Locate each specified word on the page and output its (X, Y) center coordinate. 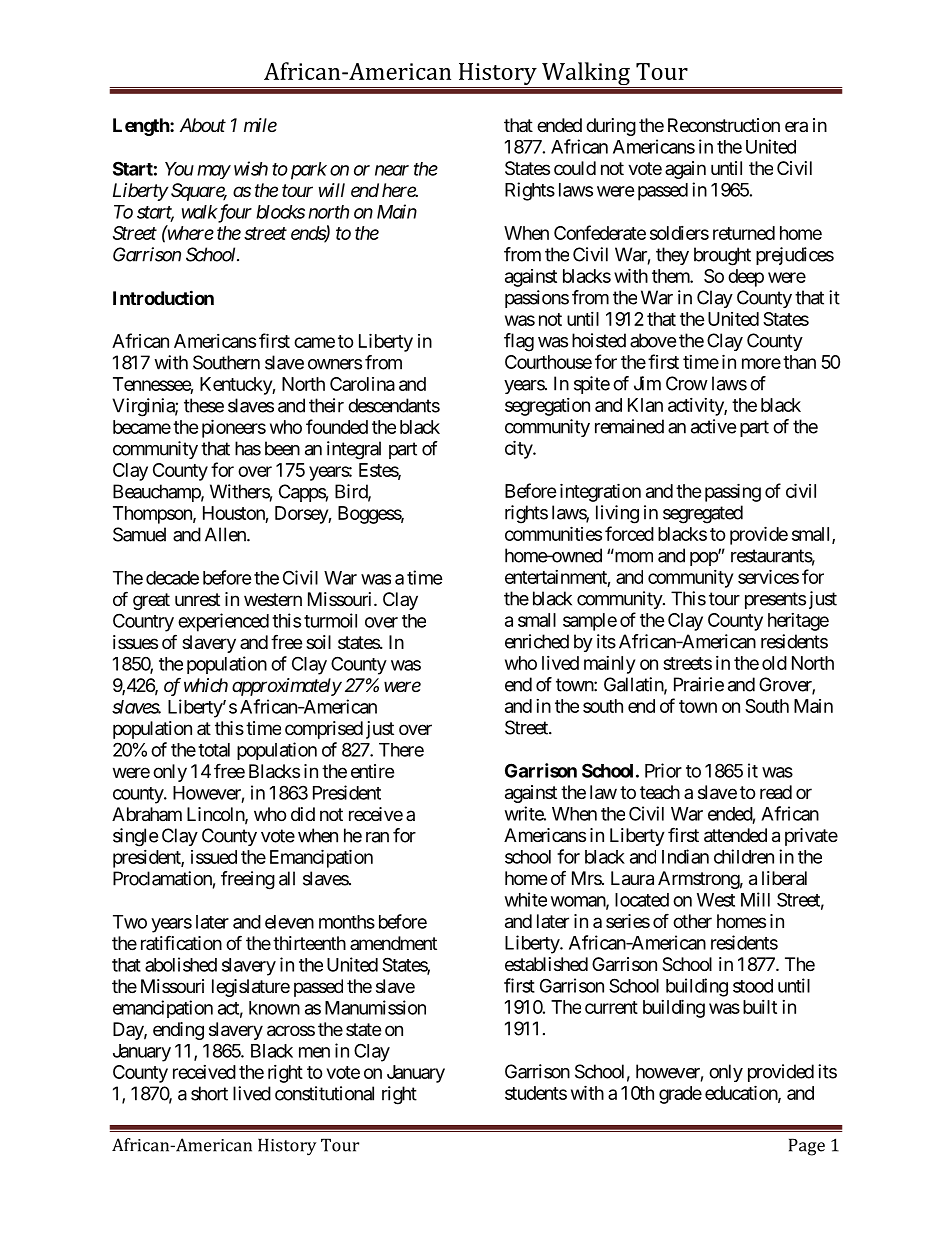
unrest (197, 599)
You (179, 169)
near (392, 170)
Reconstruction (724, 125)
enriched (537, 641)
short (209, 1093)
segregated (703, 514)
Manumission (375, 1007)
